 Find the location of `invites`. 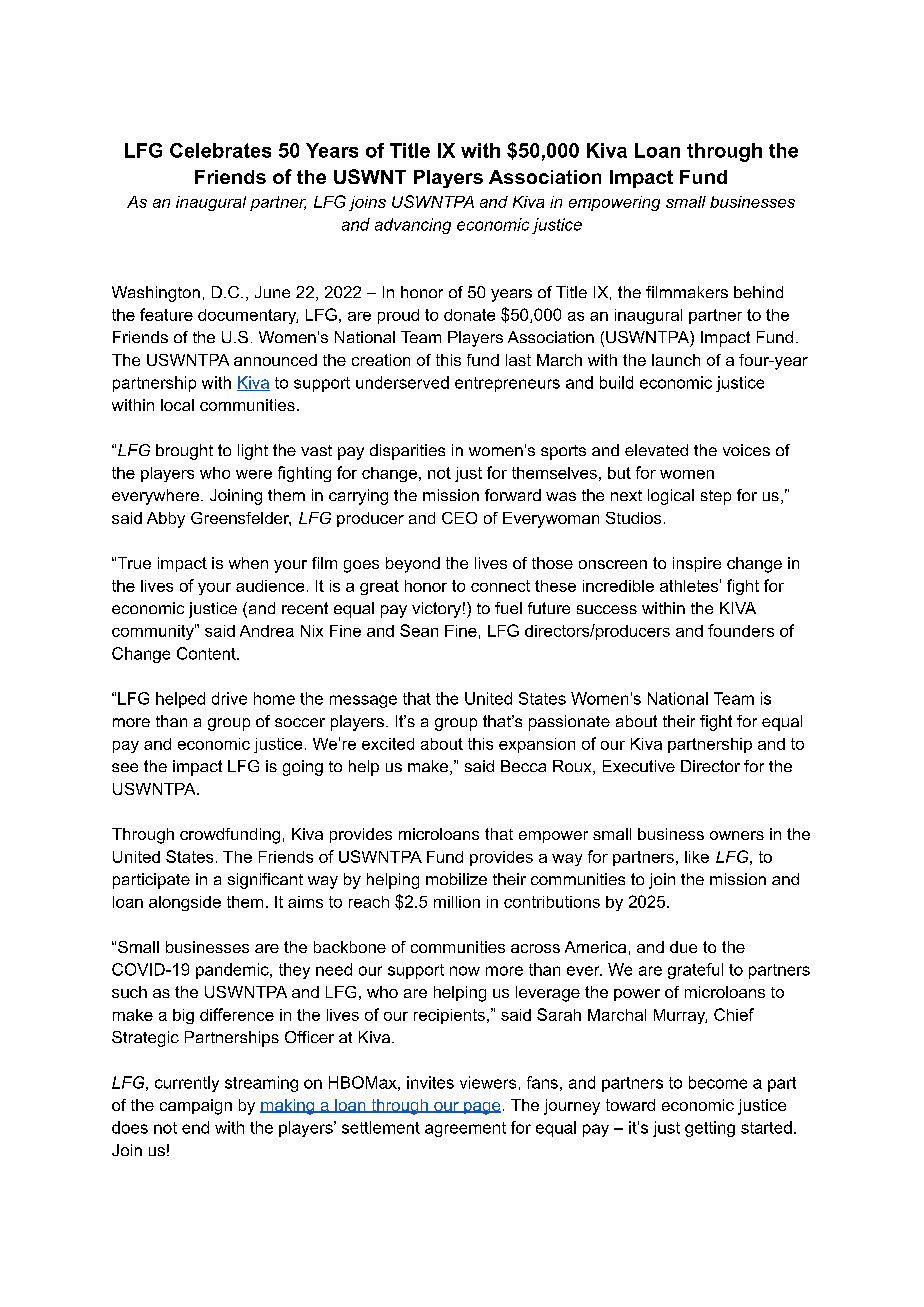

invites is located at coordinates (430, 1082).
